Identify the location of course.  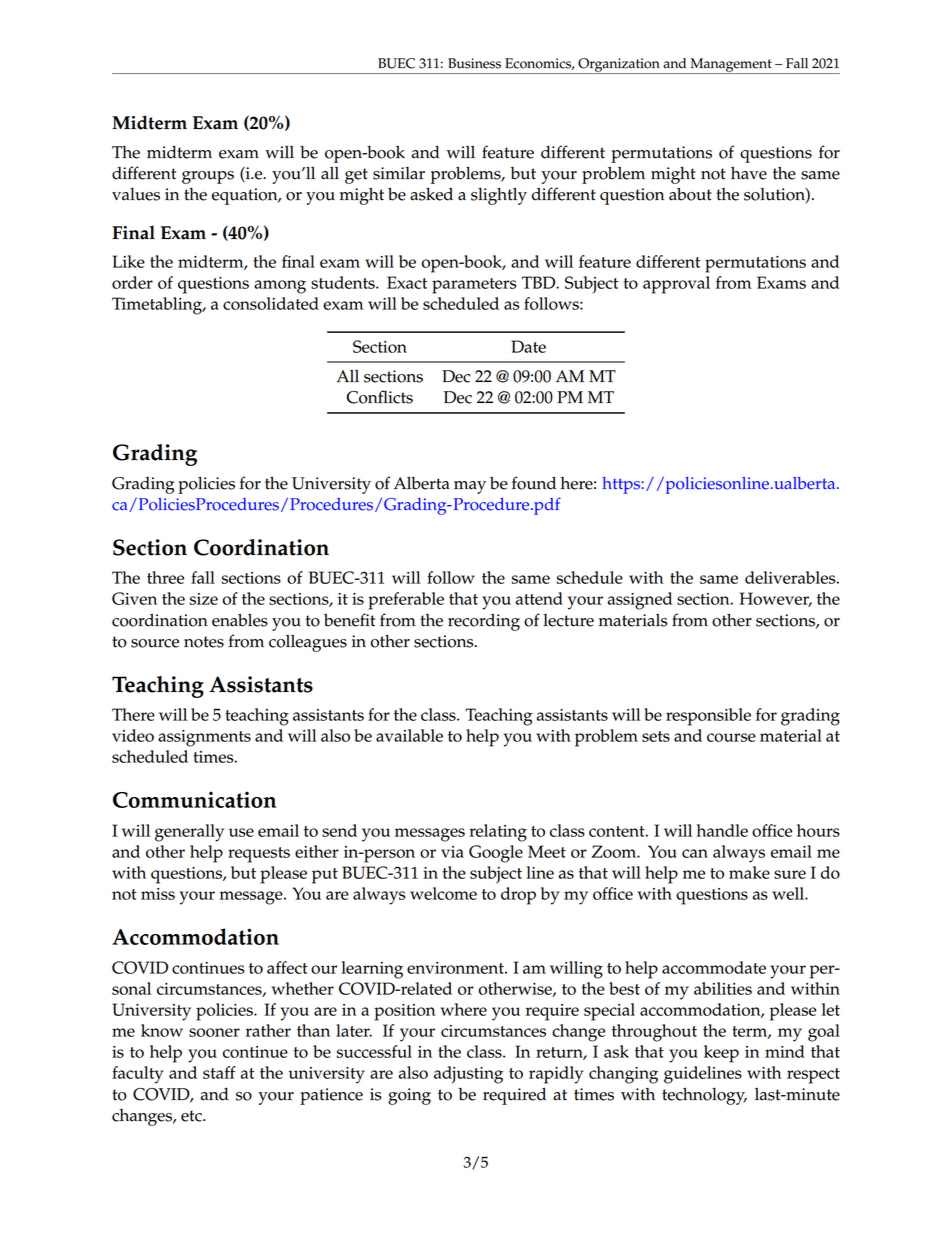
(731, 737).
